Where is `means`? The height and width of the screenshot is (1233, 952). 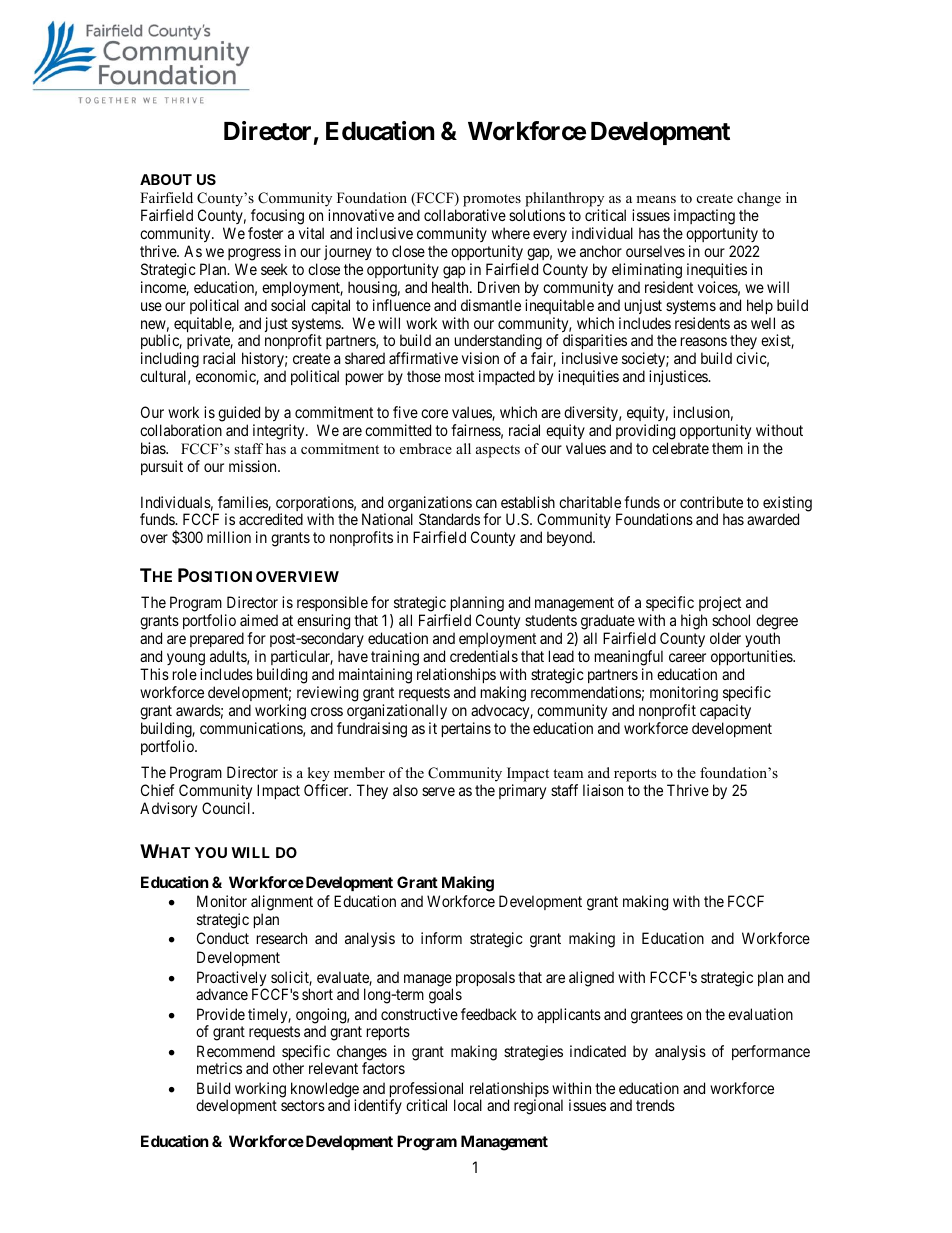
means is located at coordinates (656, 199).
